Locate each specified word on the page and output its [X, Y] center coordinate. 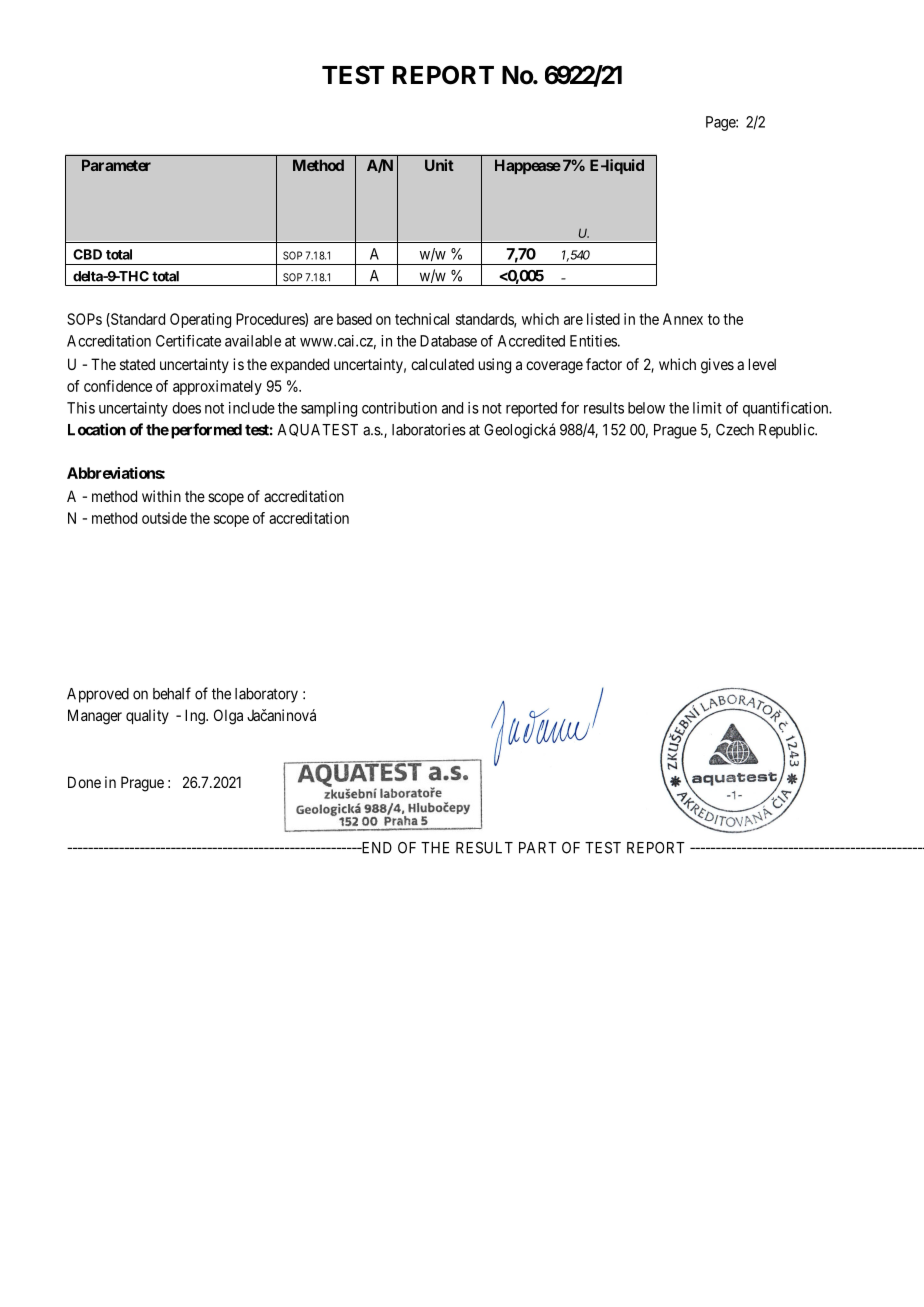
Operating [200, 320]
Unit [439, 165]
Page [721, 123]
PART [538, 848]
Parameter [116, 165]
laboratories [429, 429]
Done [84, 782]
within [161, 496]
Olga [228, 717]
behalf [172, 693]
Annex [683, 319]
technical [422, 319]
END [375, 848]
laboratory [266, 695]
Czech [735, 430]
